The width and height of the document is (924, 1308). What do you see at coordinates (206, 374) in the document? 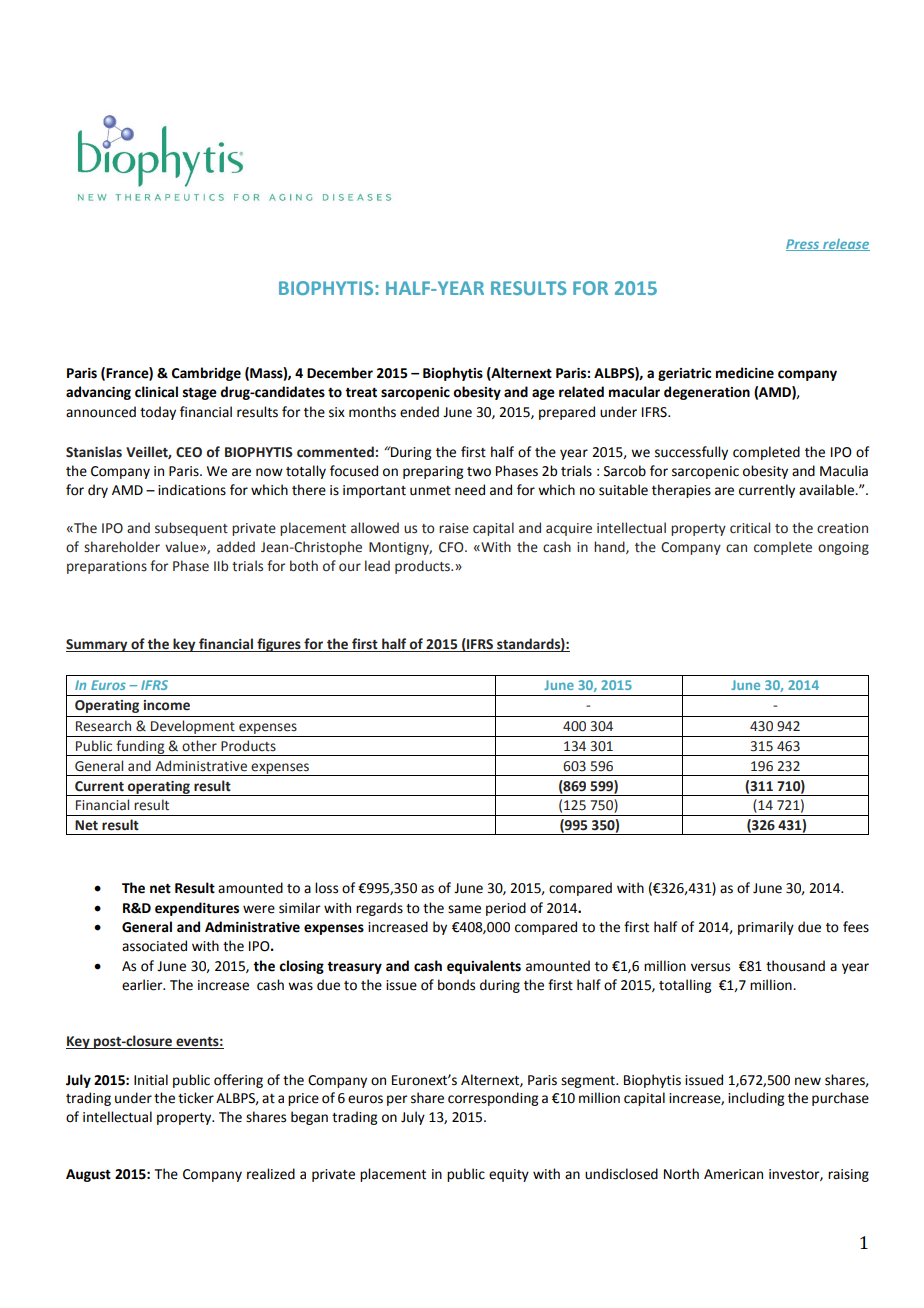
I see `Cambridge` at bounding box center [206, 374].
